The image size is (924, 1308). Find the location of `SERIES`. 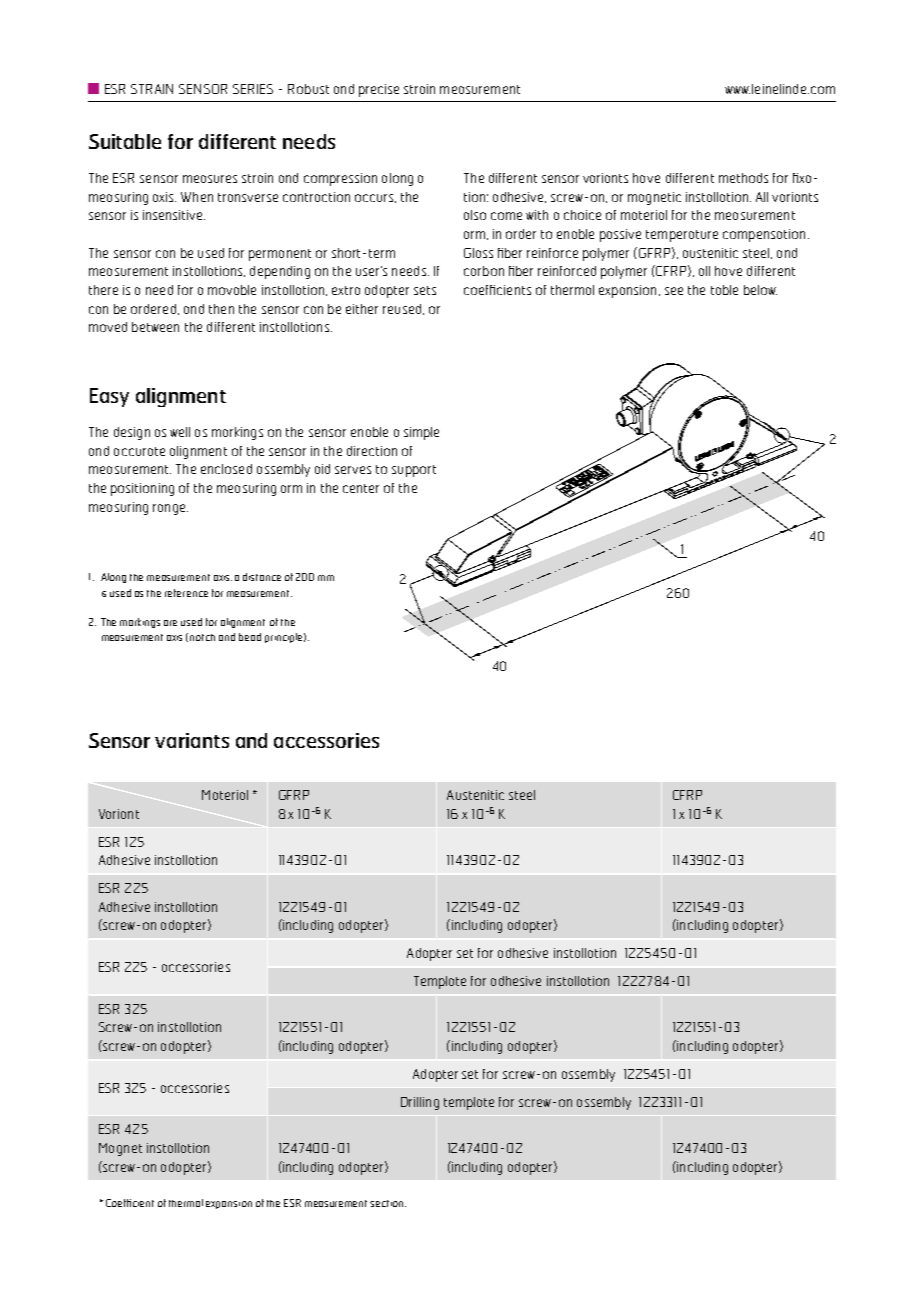

SERIES is located at coordinates (253, 89).
